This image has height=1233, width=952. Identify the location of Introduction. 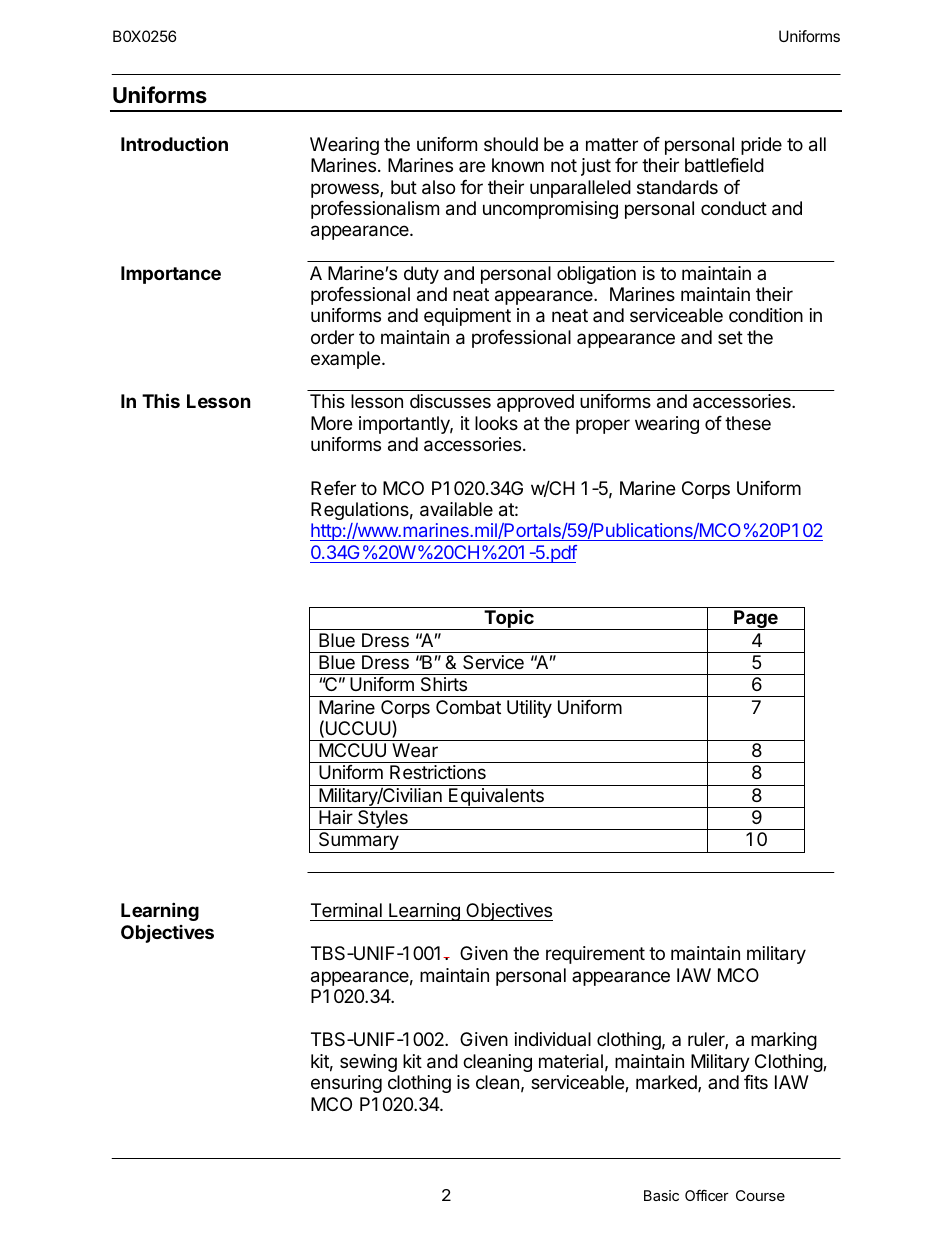
(174, 143).
